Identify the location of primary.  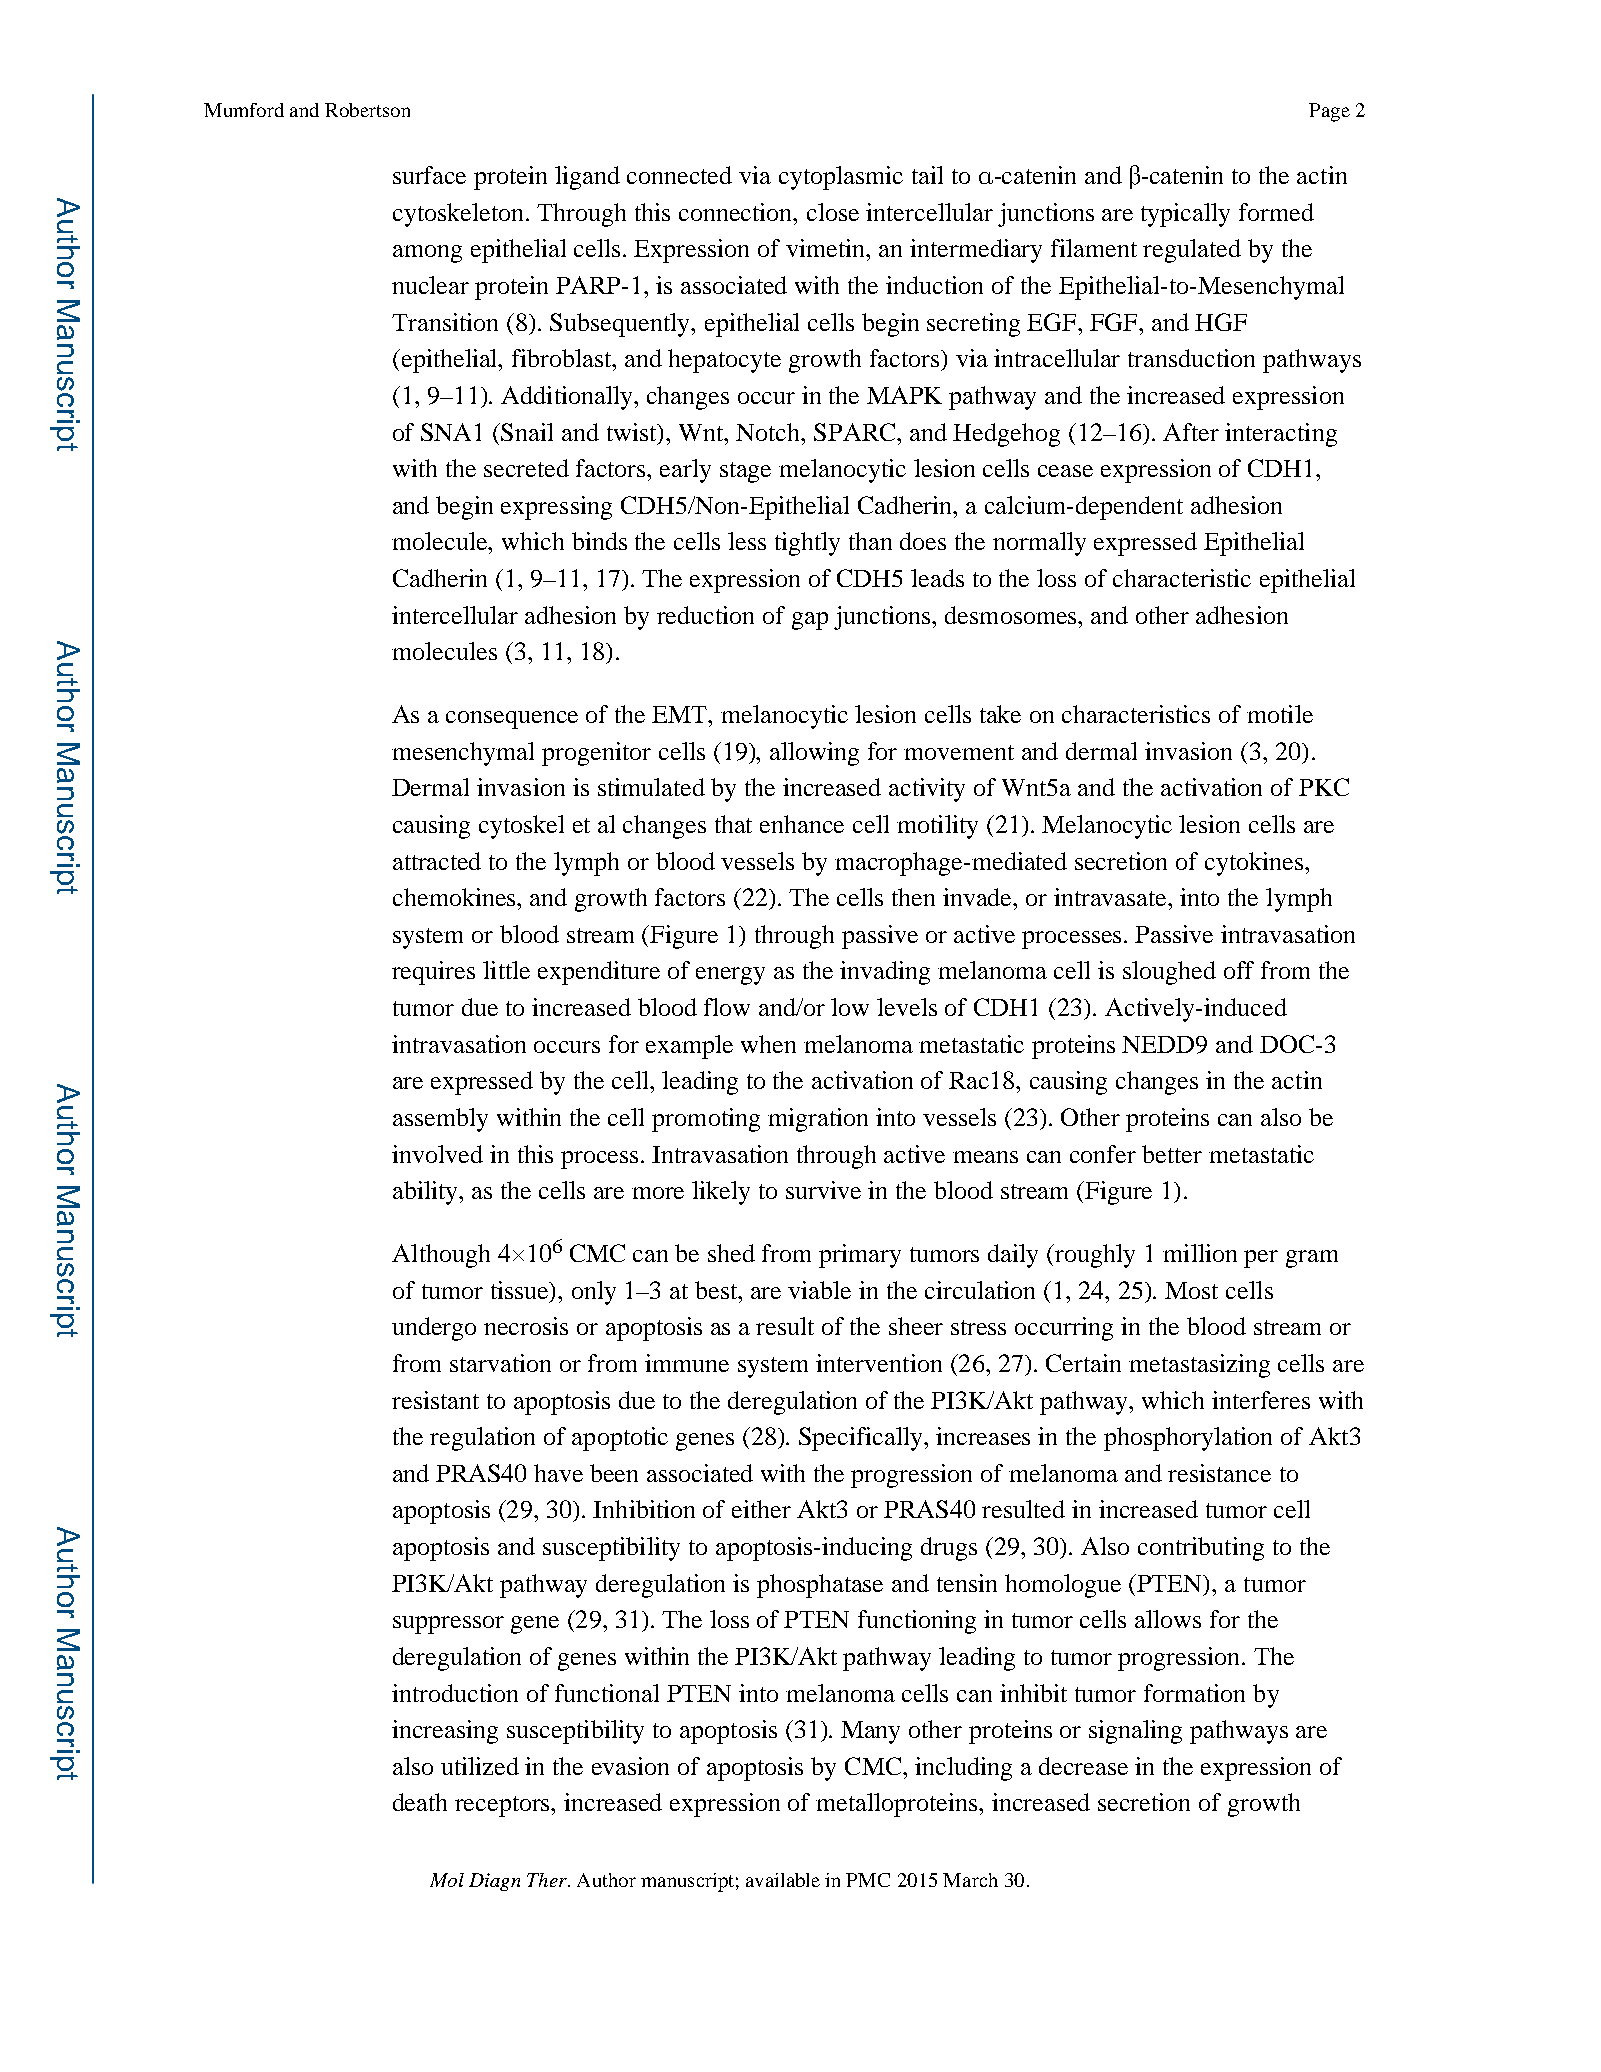
(860, 1256).
